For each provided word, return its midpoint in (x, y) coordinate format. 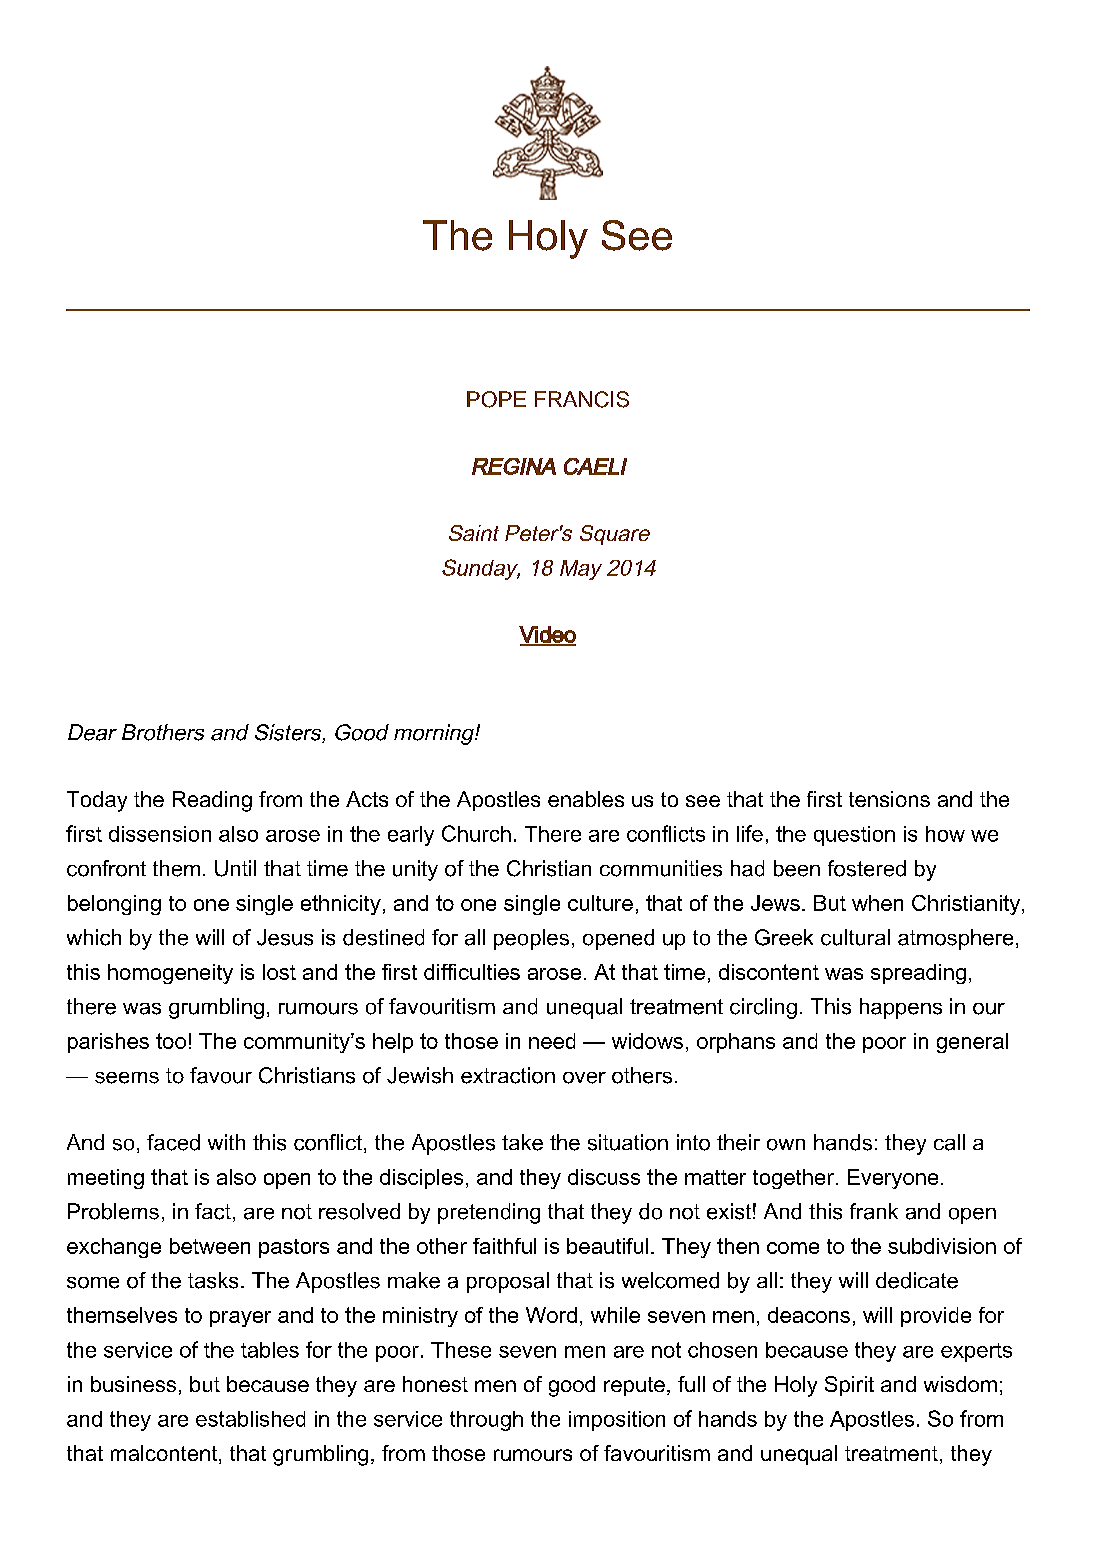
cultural (855, 937)
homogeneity (170, 974)
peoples (531, 939)
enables (586, 799)
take (522, 1142)
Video (547, 635)
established (250, 1419)
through (486, 1421)
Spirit (849, 1386)
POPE (496, 399)
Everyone (893, 1179)
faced (173, 1142)
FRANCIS (582, 399)
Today (97, 801)
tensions (889, 799)
